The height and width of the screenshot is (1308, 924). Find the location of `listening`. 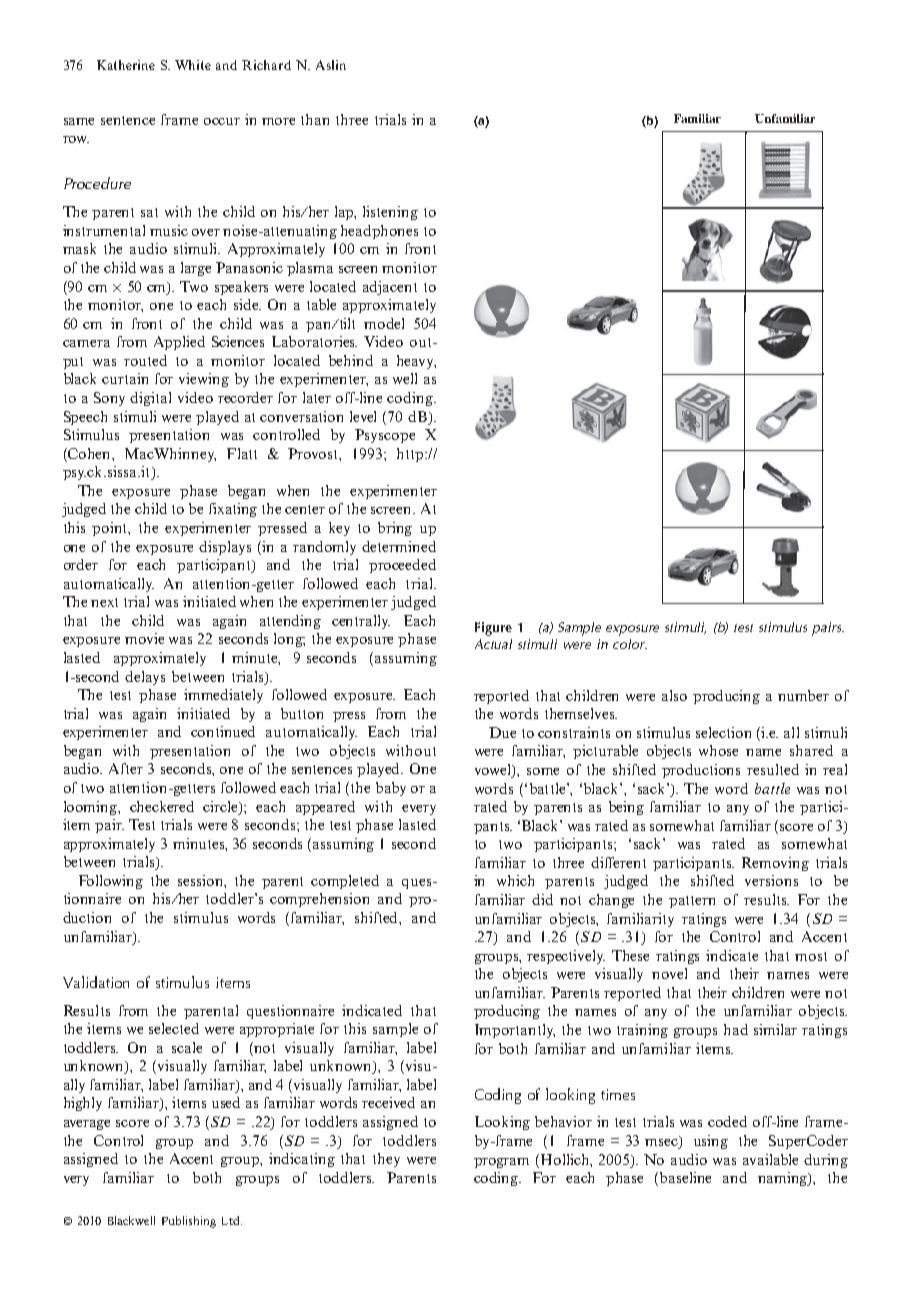

listening is located at coordinates (390, 213).
